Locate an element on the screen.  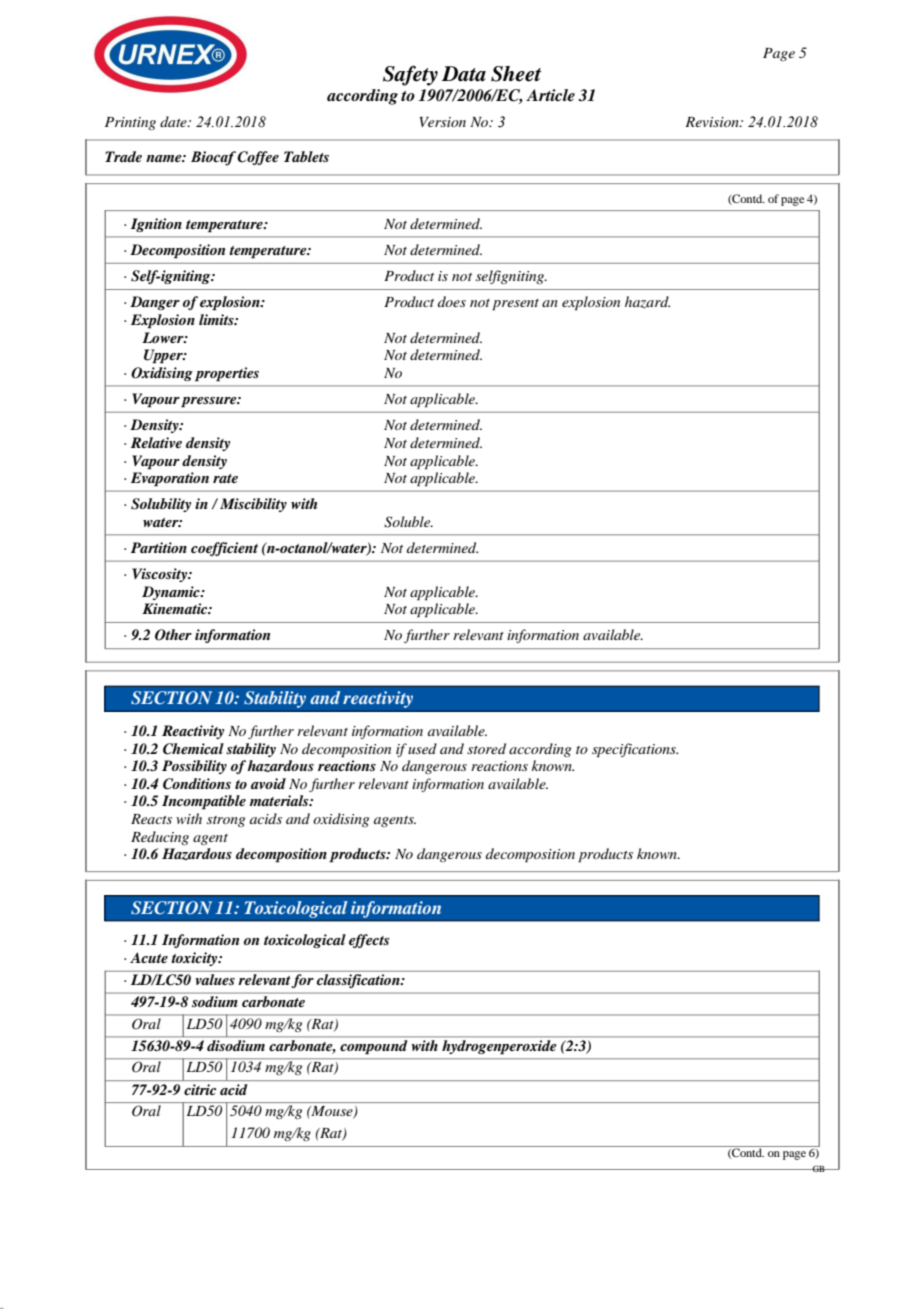
Soluble is located at coordinates (408, 522).
